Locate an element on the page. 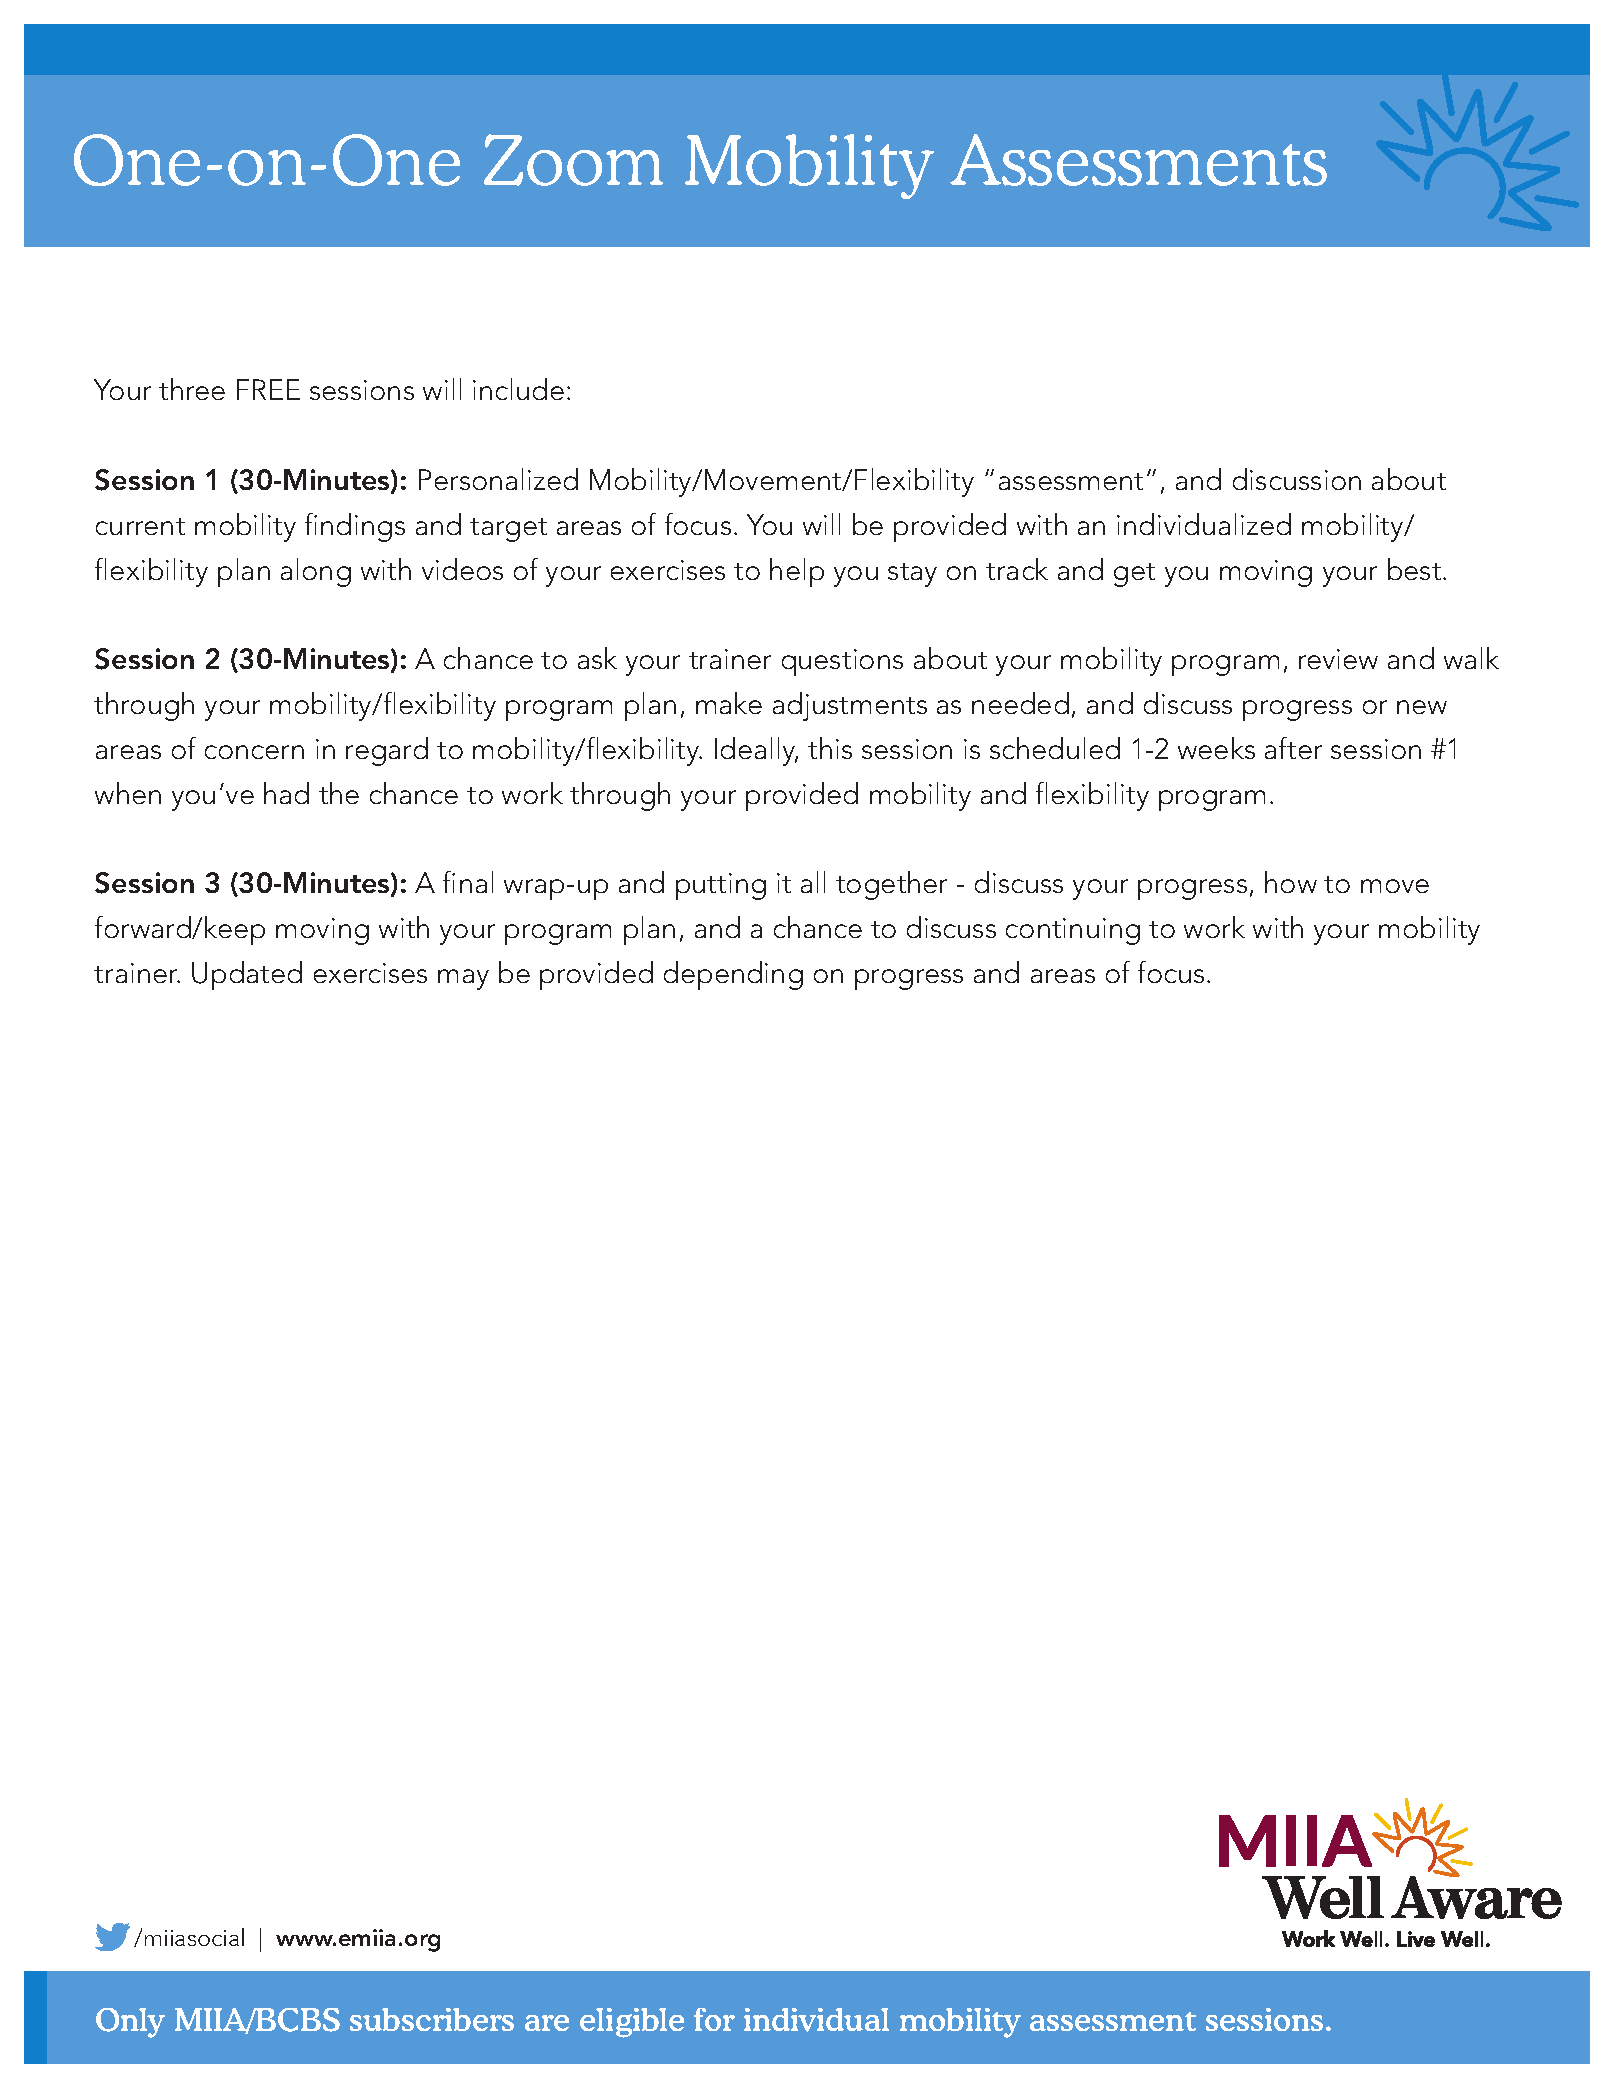 Image resolution: width=1614 pixels, height=2088 pixels. subscribers is located at coordinates (432, 2019).
